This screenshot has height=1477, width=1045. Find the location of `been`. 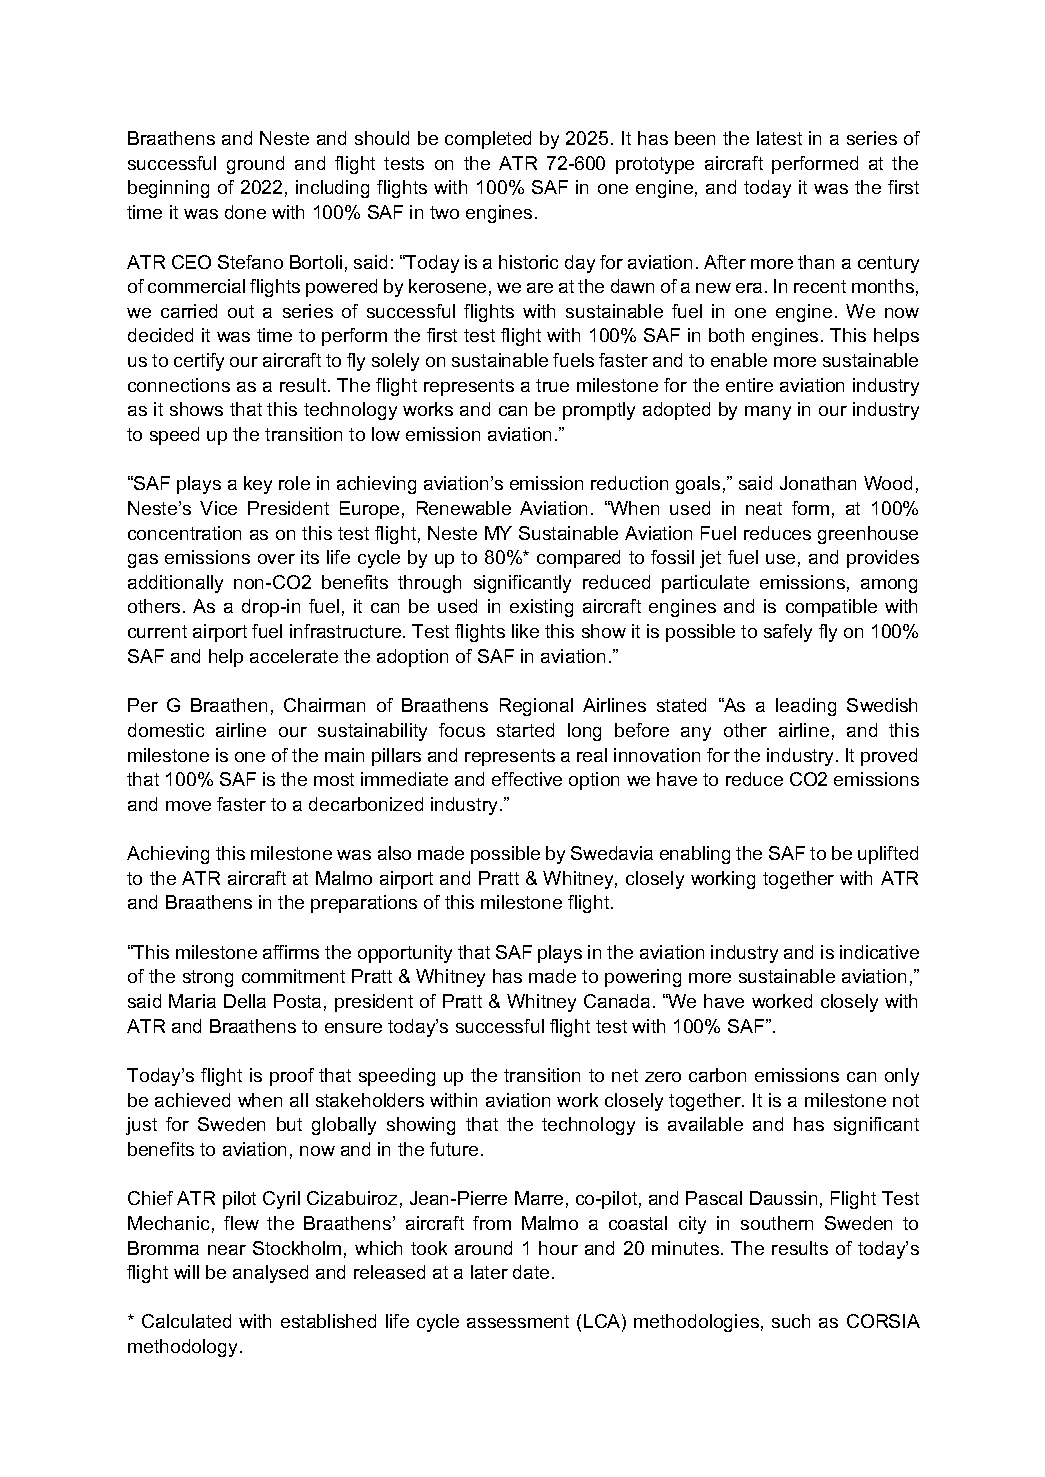

been is located at coordinates (695, 138).
